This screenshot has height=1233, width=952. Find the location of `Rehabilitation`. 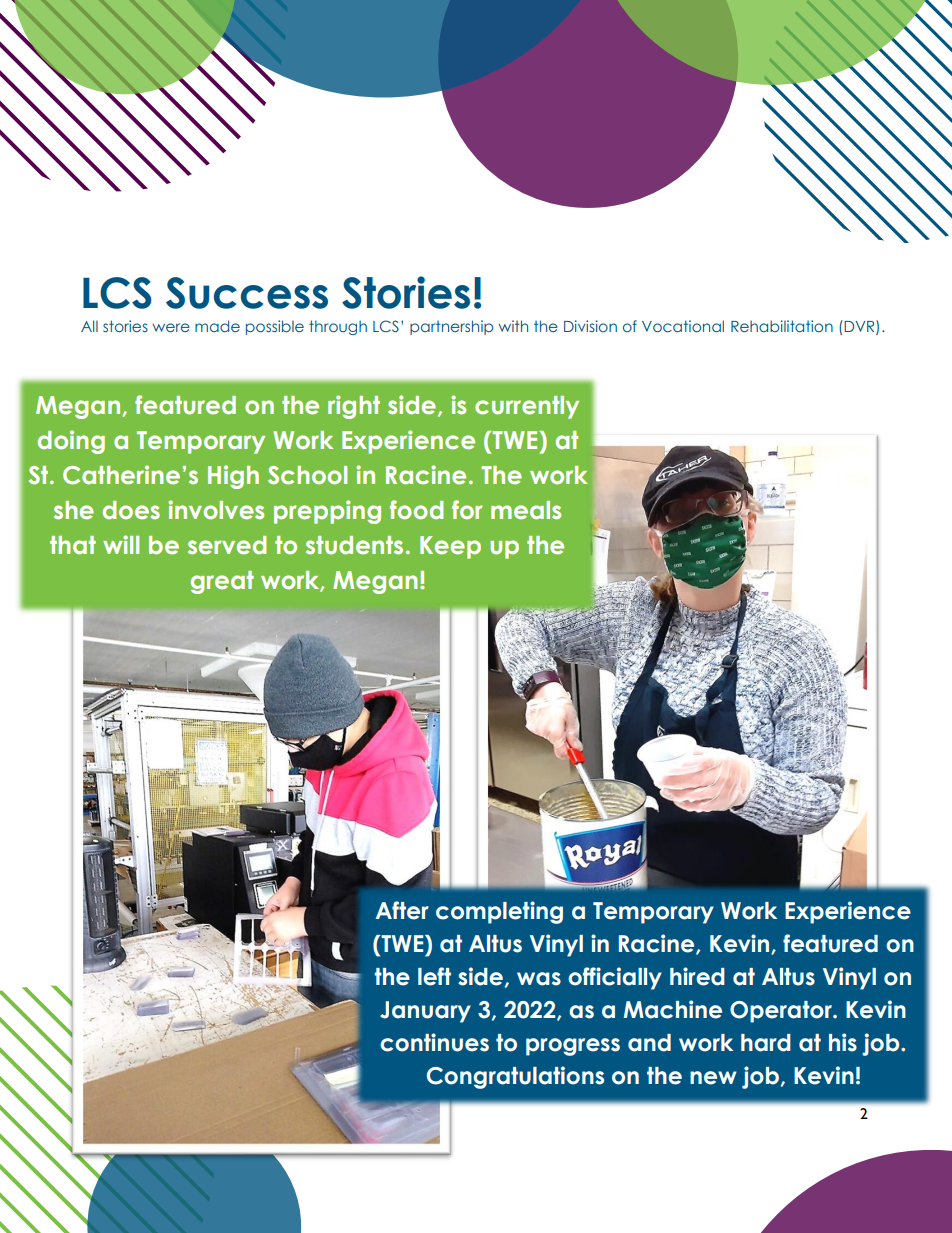

Rehabilitation is located at coordinates (782, 326).
